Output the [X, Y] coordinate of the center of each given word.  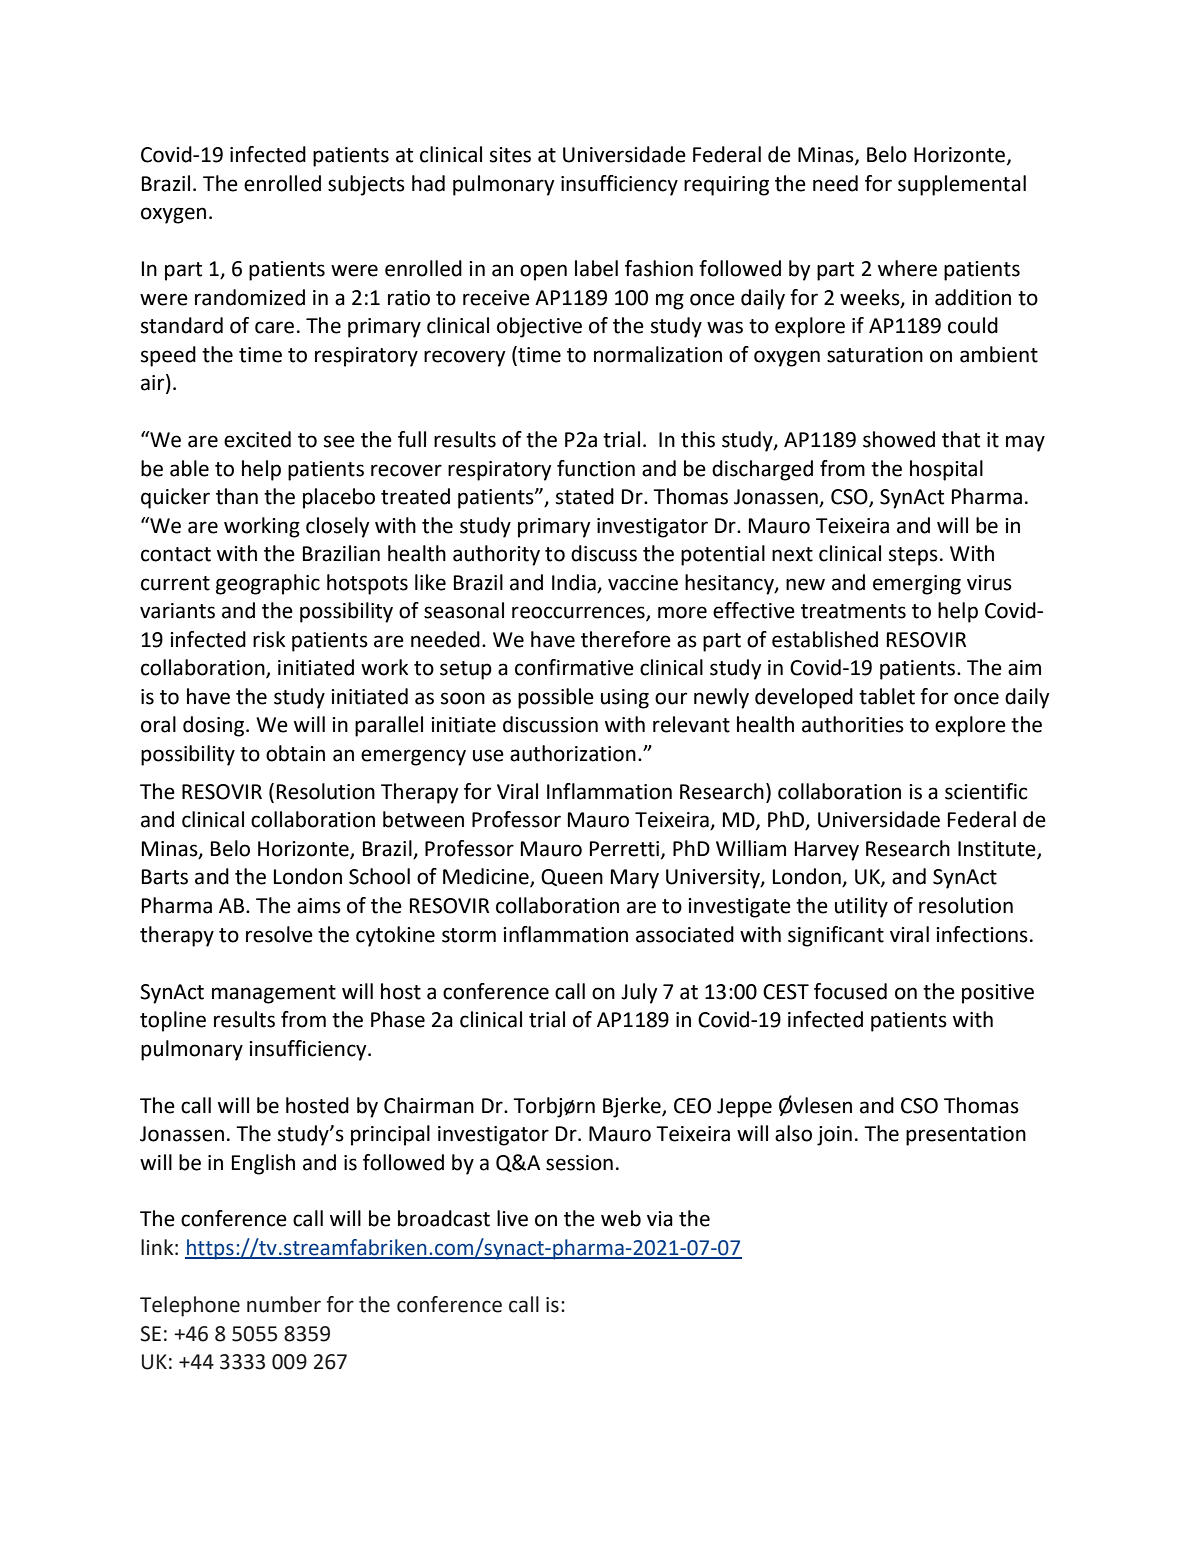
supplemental [962, 185]
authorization [573, 753]
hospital [946, 470]
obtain [295, 753]
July [639, 993]
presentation [966, 1136]
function [596, 468]
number [284, 1304]
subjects [366, 185]
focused [850, 991]
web [621, 1218]
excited [257, 439]
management [274, 994]
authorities [853, 724]
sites [510, 155]
